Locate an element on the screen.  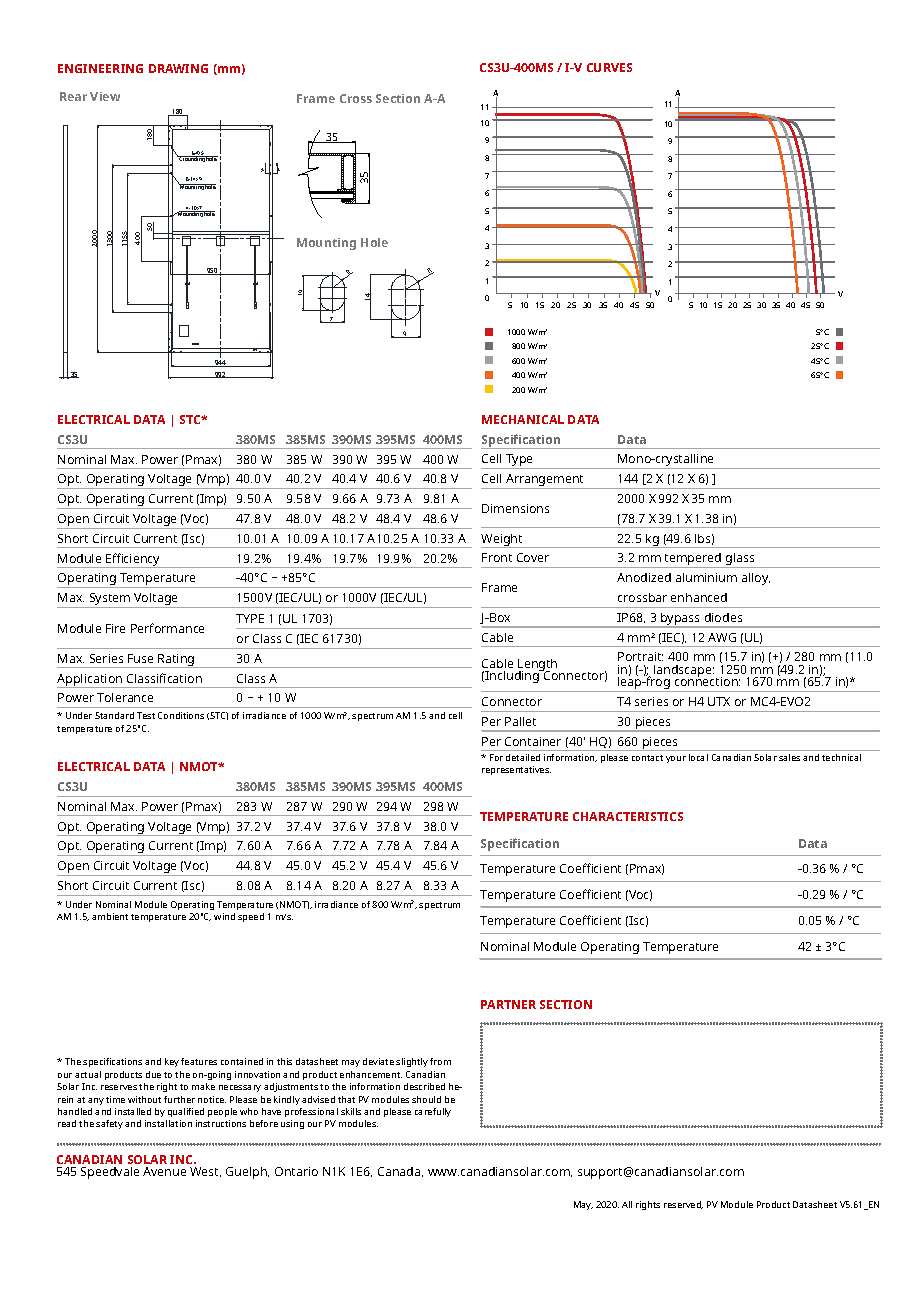
reserved is located at coordinates (683, 1205).
